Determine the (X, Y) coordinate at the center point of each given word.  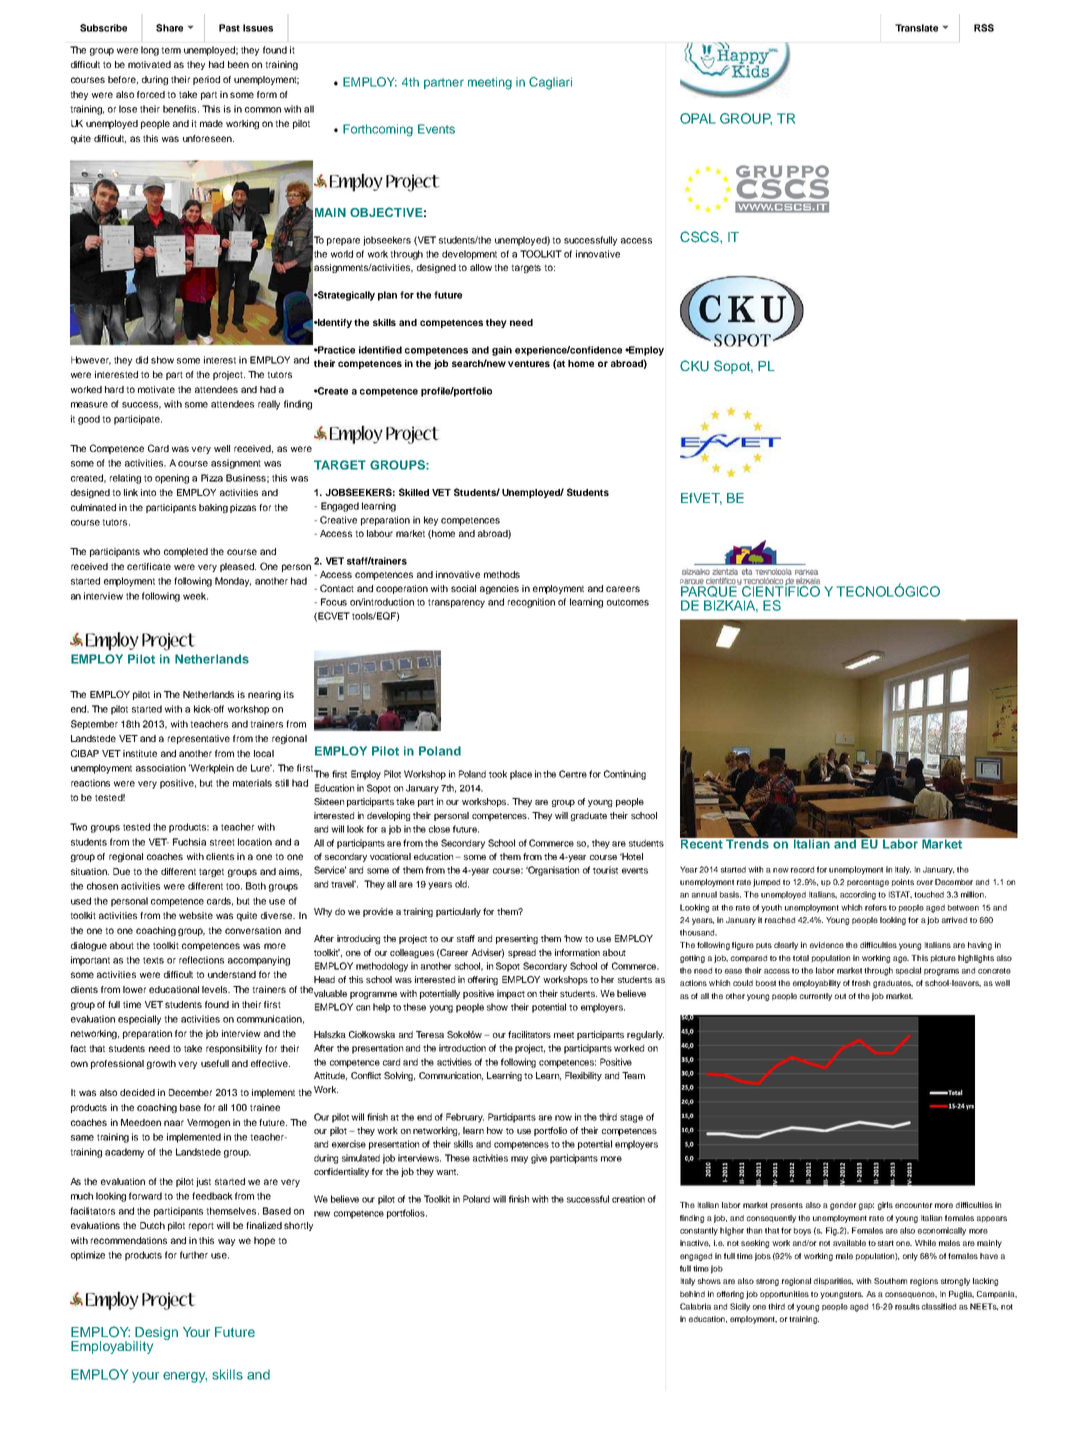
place (521, 775)
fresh (861, 983)
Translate (916, 28)
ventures (529, 363)
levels (216, 989)
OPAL (698, 118)
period (206, 80)
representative (199, 739)
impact (511, 994)
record (802, 869)
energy (185, 1377)
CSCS (700, 237)
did (142, 360)
